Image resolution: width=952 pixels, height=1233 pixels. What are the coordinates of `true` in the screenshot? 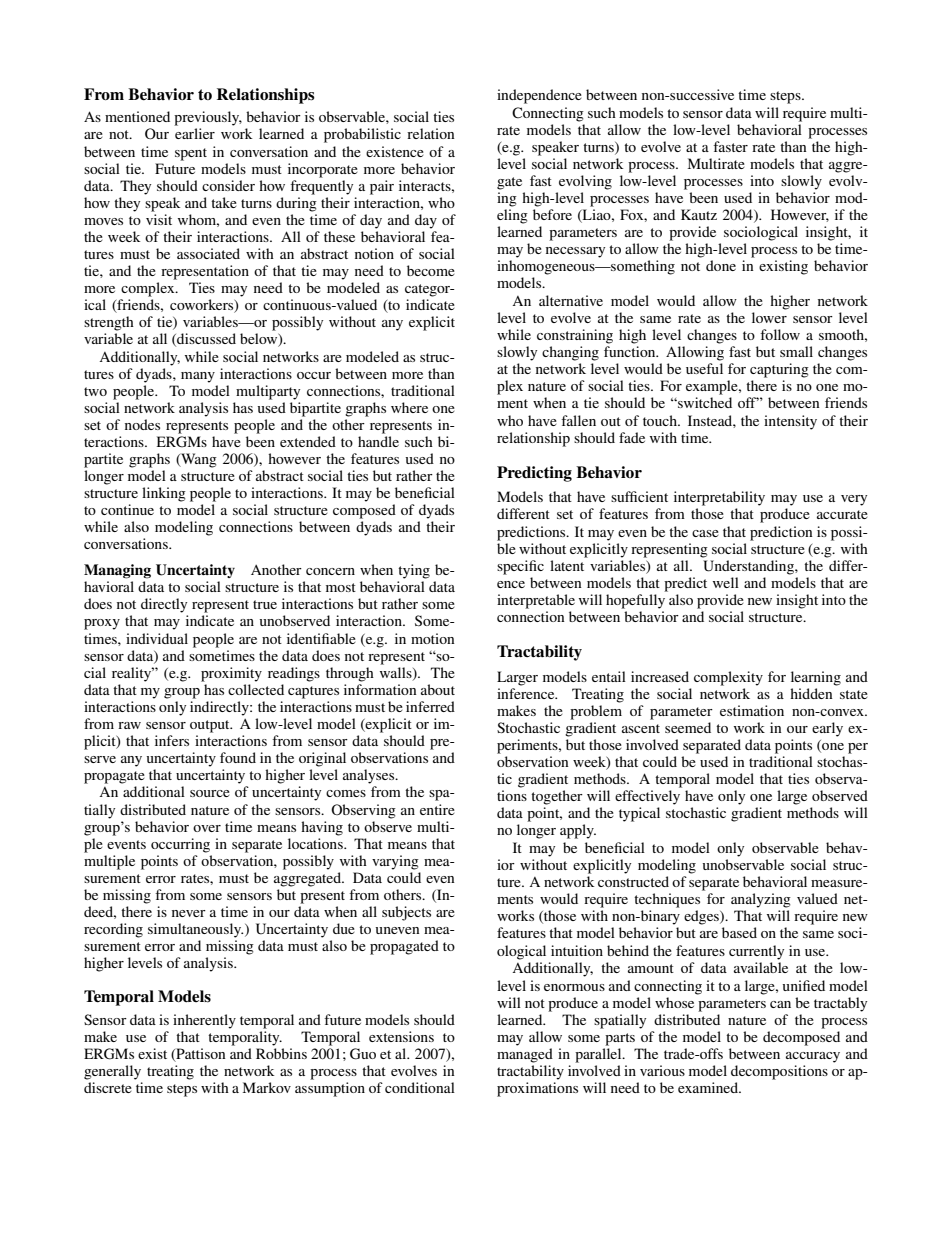 It's located at (265, 604).
